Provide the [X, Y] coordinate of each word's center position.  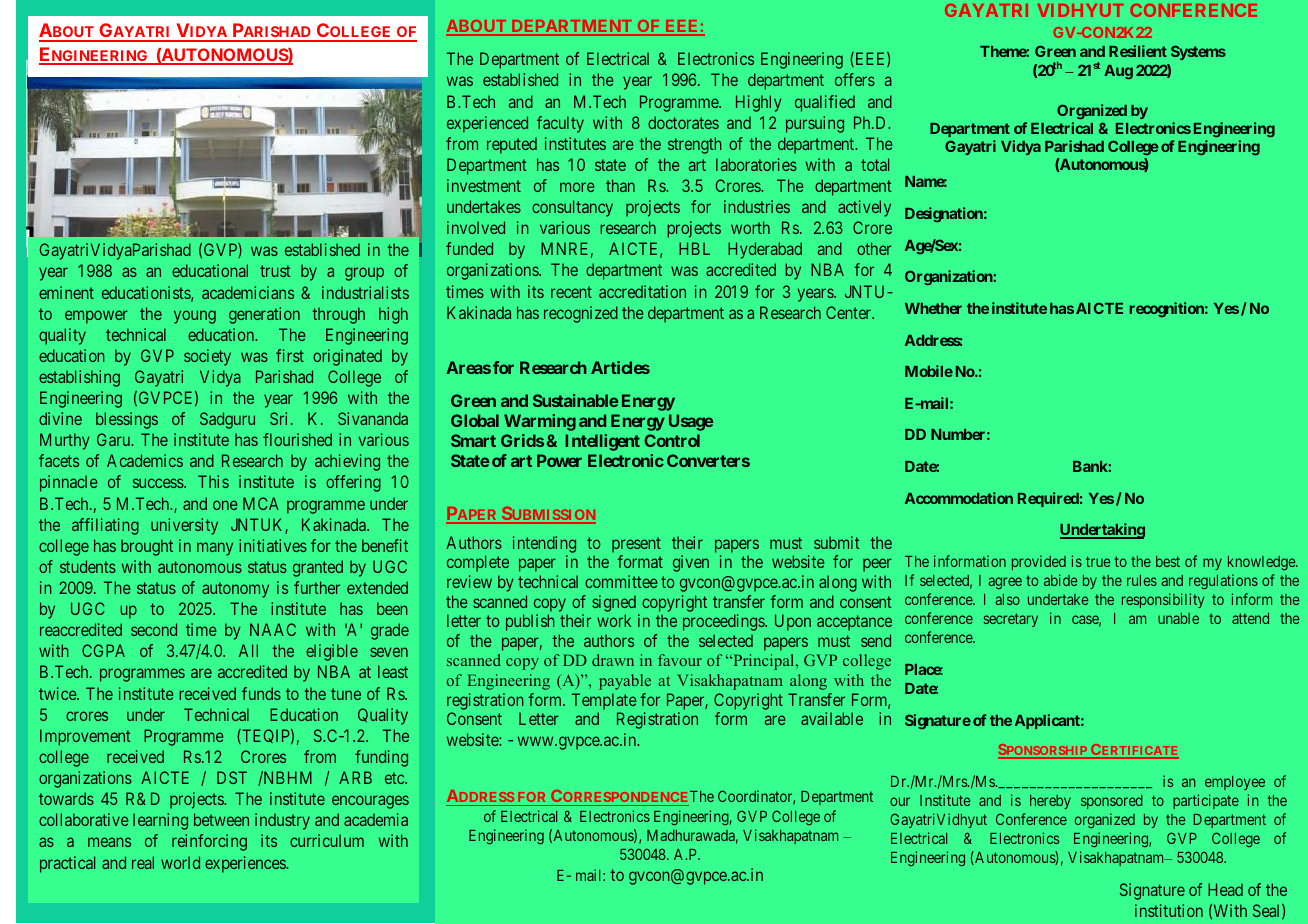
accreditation [642, 291]
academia [376, 819]
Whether [933, 308]
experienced [487, 124]
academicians [248, 292]
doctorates [683, 122]
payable [625, 682]
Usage [691, 422]
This [213, 481]
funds [261, 693]
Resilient [1138, 51]
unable [1178, 618]
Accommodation [959, 498]
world [180, 862]
